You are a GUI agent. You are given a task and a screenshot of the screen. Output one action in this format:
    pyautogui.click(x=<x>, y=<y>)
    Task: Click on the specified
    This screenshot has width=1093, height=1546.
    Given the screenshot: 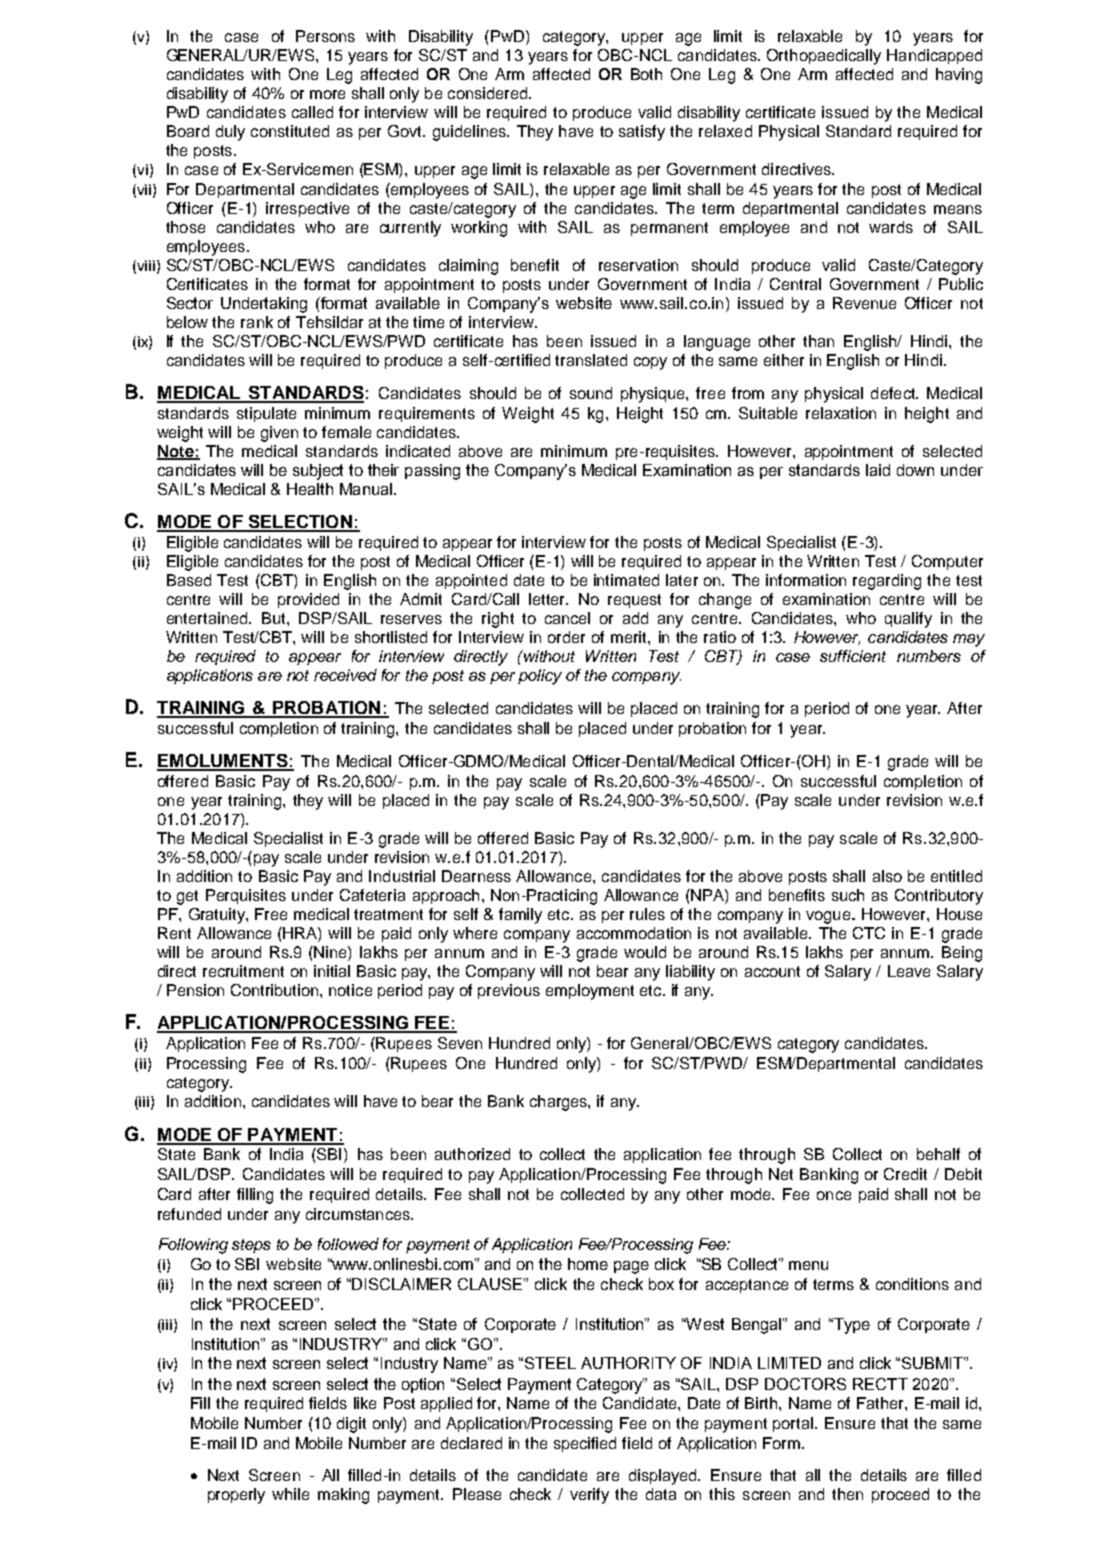 What is the action you would take?
    pyautogui.click(x=585, y=1444)
